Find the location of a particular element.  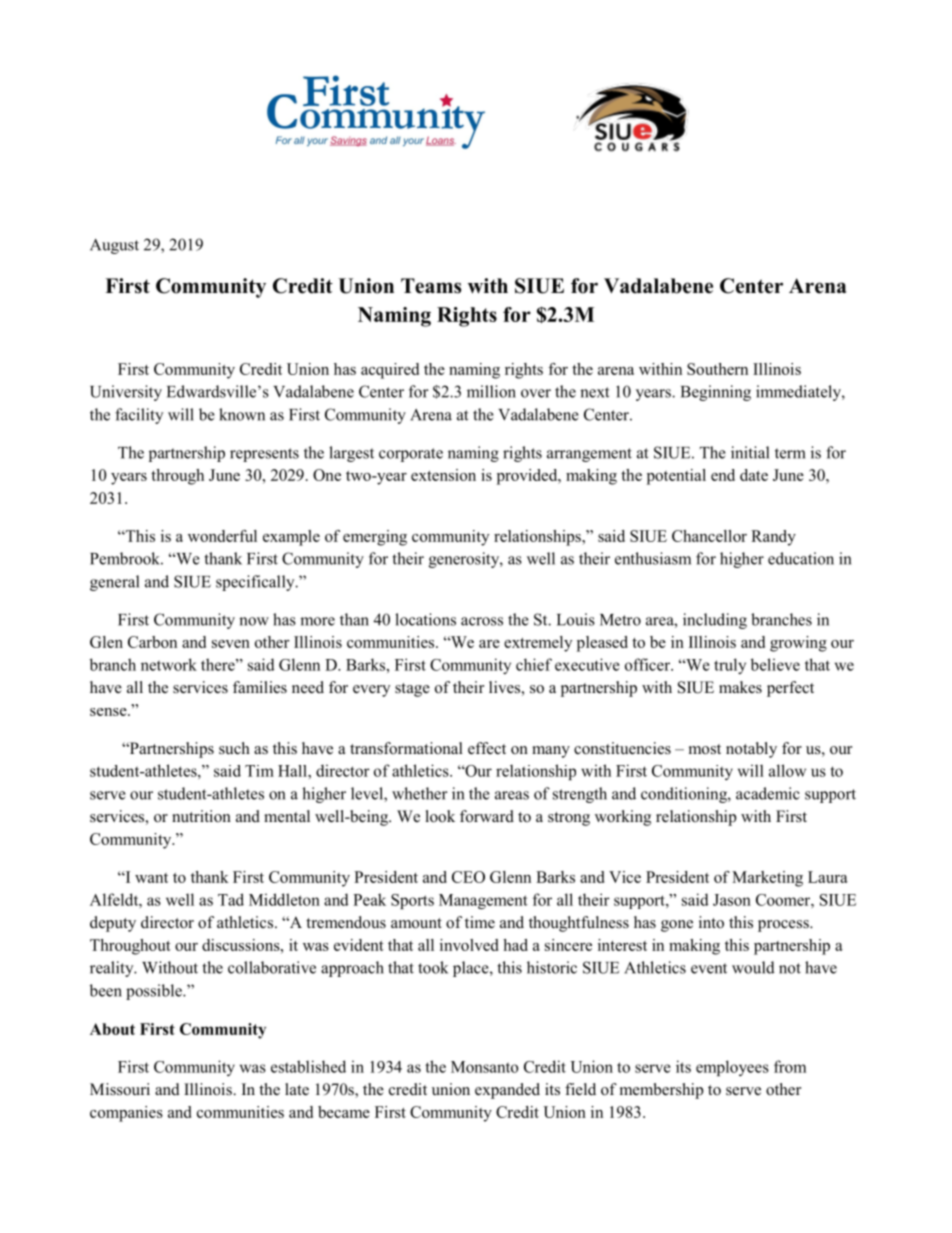

academic is located at coordinates (768, 793).
